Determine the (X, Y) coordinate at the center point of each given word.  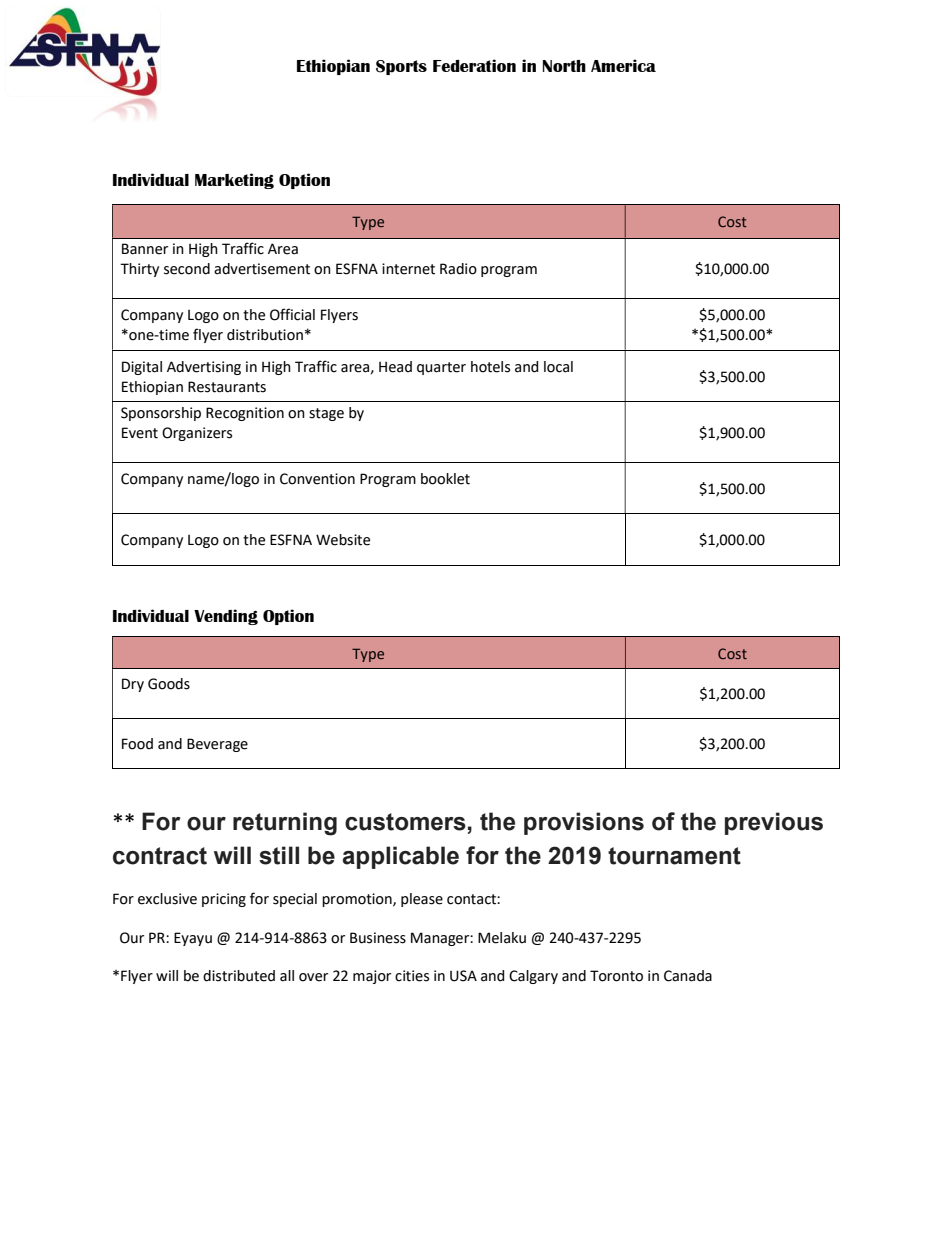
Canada (688, 976)
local (558, 367)
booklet (445, 479)
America (623, 65)
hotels (490, 367)
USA (463, 976)
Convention (317, 479)
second (187, 269)
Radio (458, 269)
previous (774, 823)
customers (405, 822)
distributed (239, 976)
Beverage (217, 745)
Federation (474, 65)
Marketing (234, 181)
